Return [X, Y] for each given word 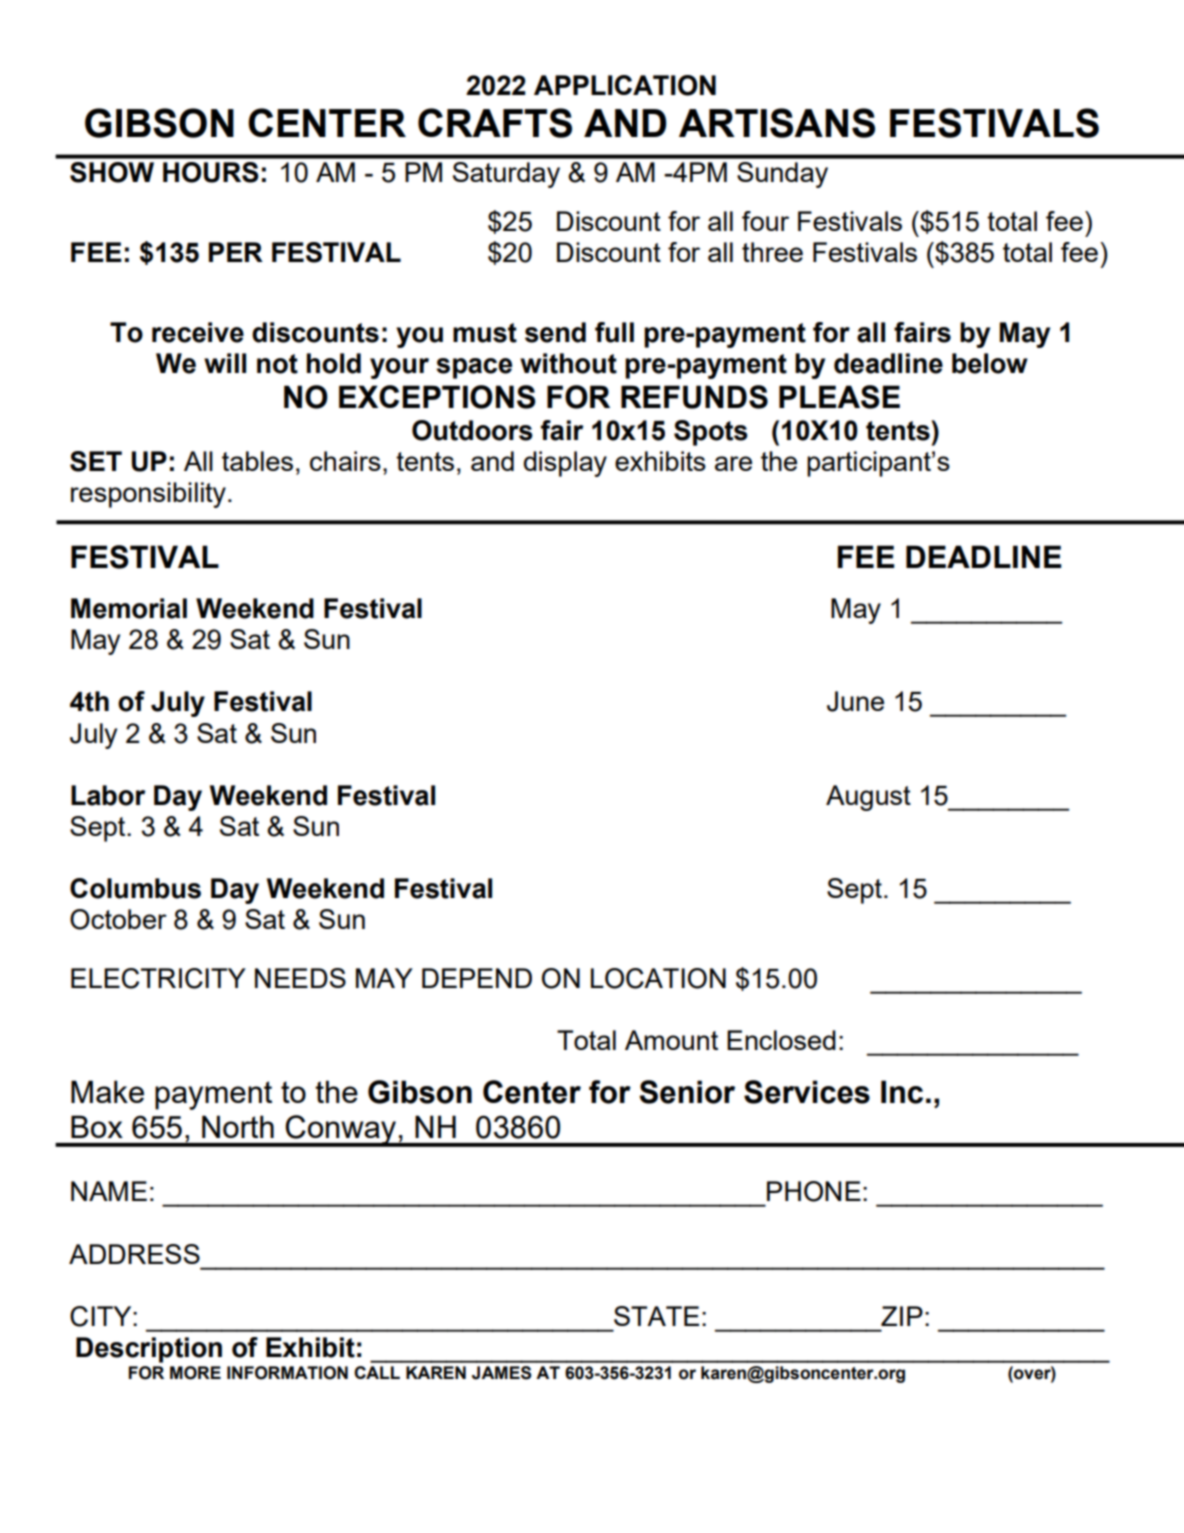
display [565, 464]
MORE [195, 1373]
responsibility [148, 495]
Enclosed [781, 1040]
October [118, 919]
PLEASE [839, 397]
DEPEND [477, 978]
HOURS [211, 172]
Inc [902, 1092]
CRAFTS [495, 123]
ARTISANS [777, 123]
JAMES [502, 1373]
